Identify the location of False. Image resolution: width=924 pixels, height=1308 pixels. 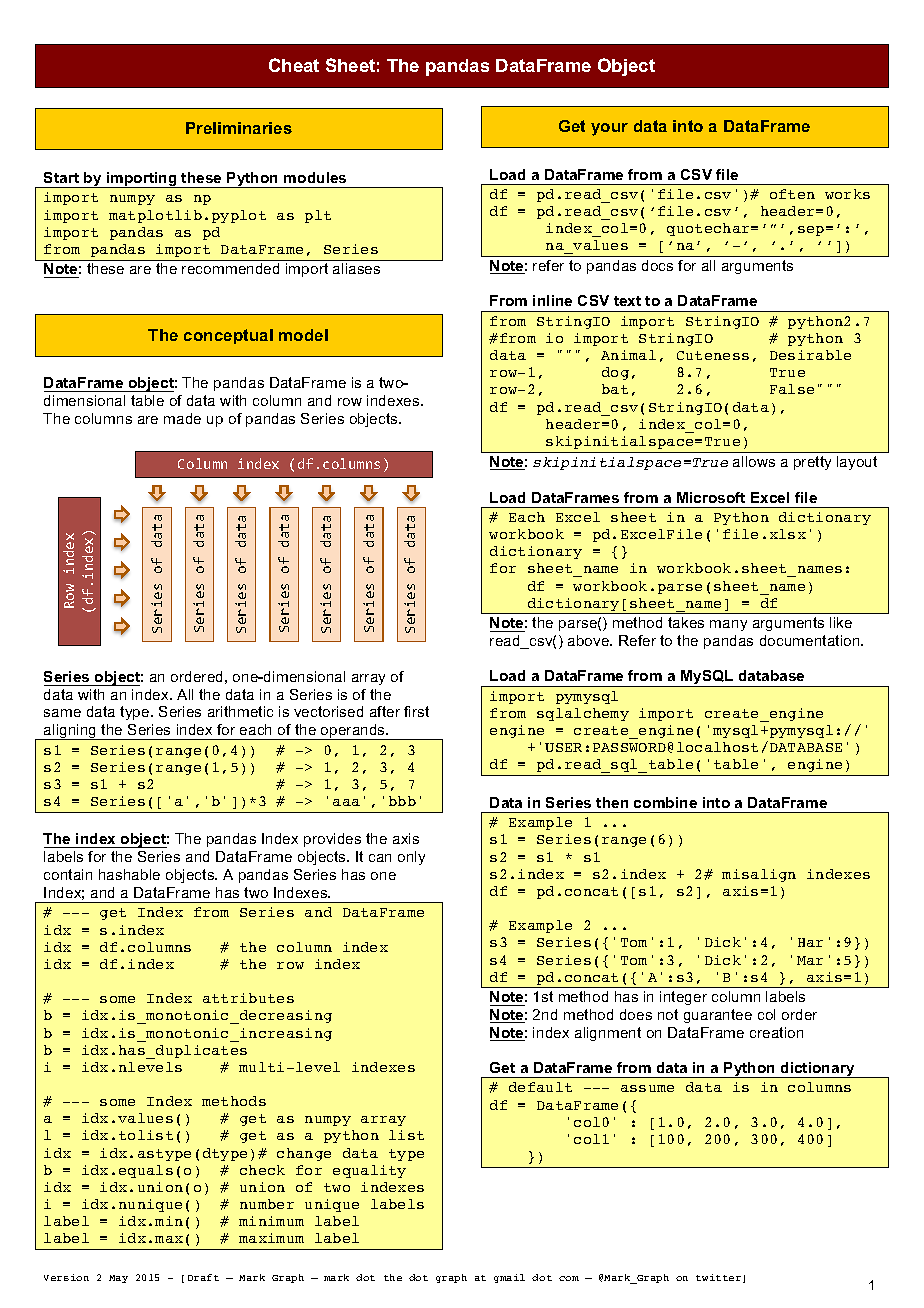
(792, 389).
